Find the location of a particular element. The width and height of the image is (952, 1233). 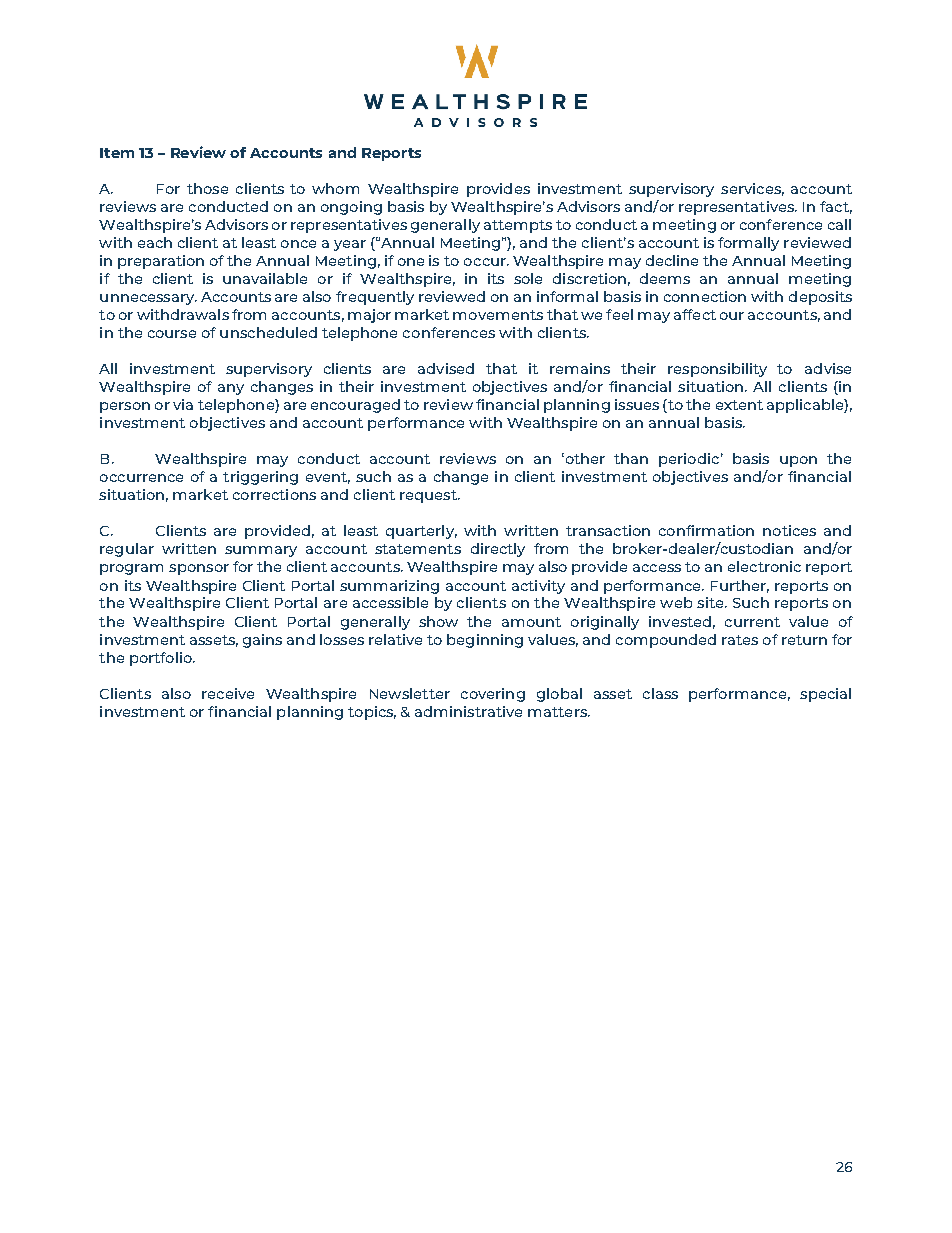

activity is located at coordinates (538, 587).
